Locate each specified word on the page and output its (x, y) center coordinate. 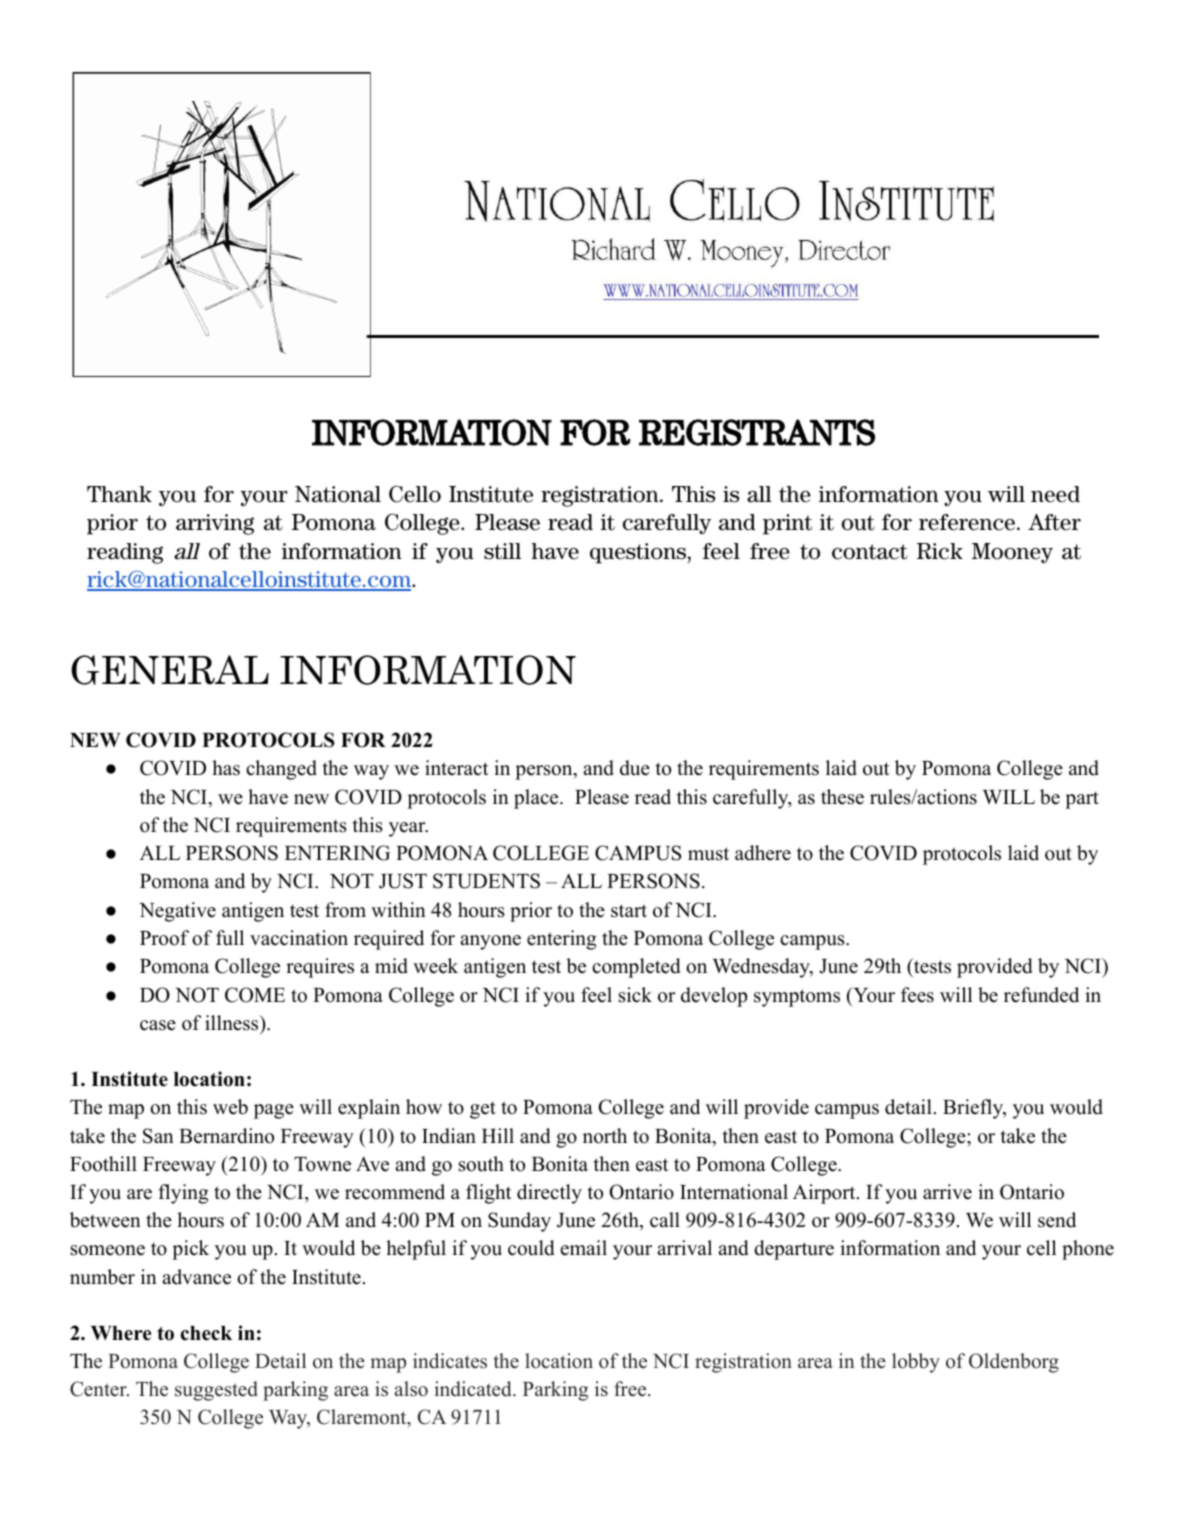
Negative (177, 912)
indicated (474, 1389)
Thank (119, 494)
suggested (216, 1391)
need (1055, 494)
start (629, 911)
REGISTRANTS (757, 432)
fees (917, 995)
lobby (916, 1363)
